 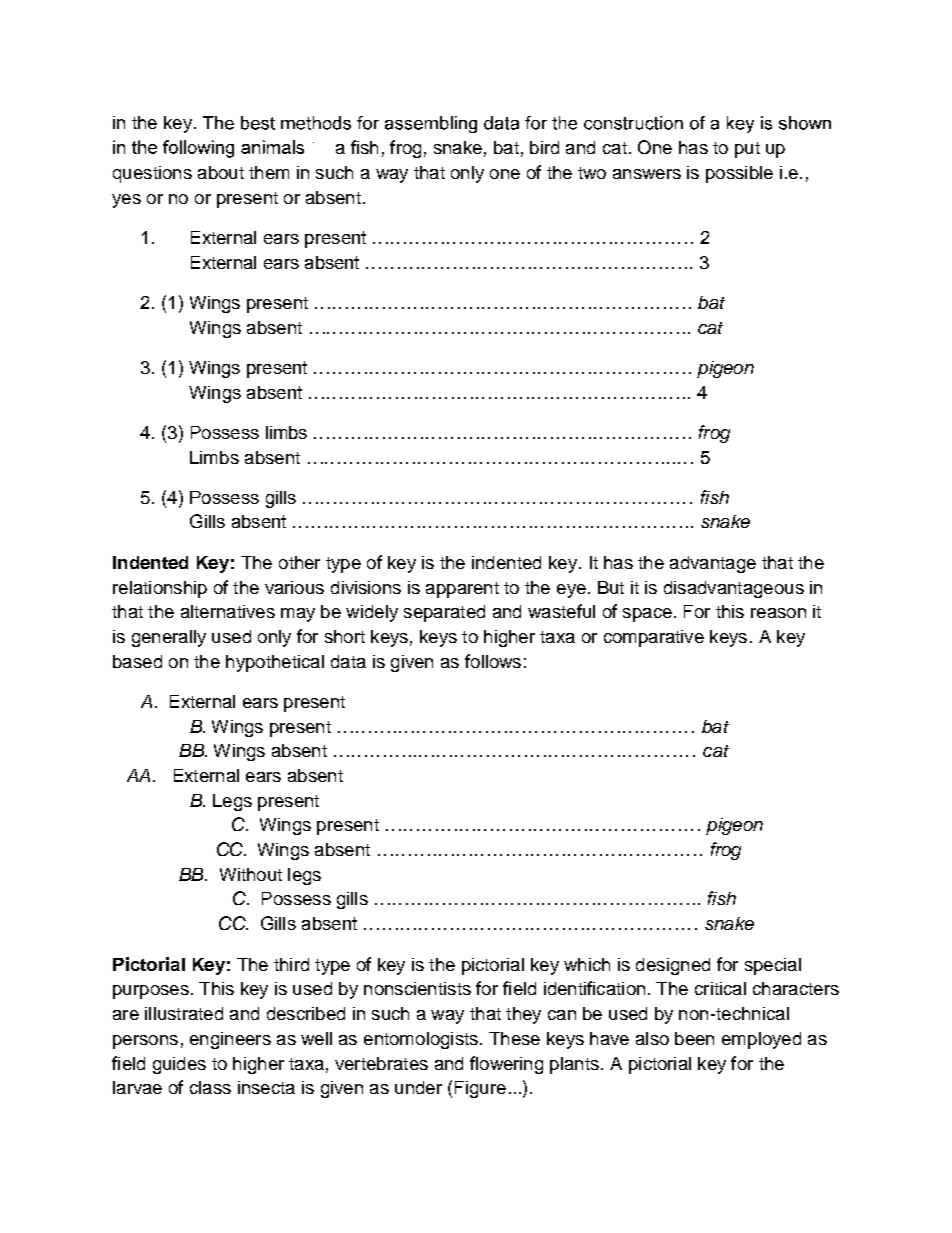 I want to click on Figure, so click(x=480, y=1089).
